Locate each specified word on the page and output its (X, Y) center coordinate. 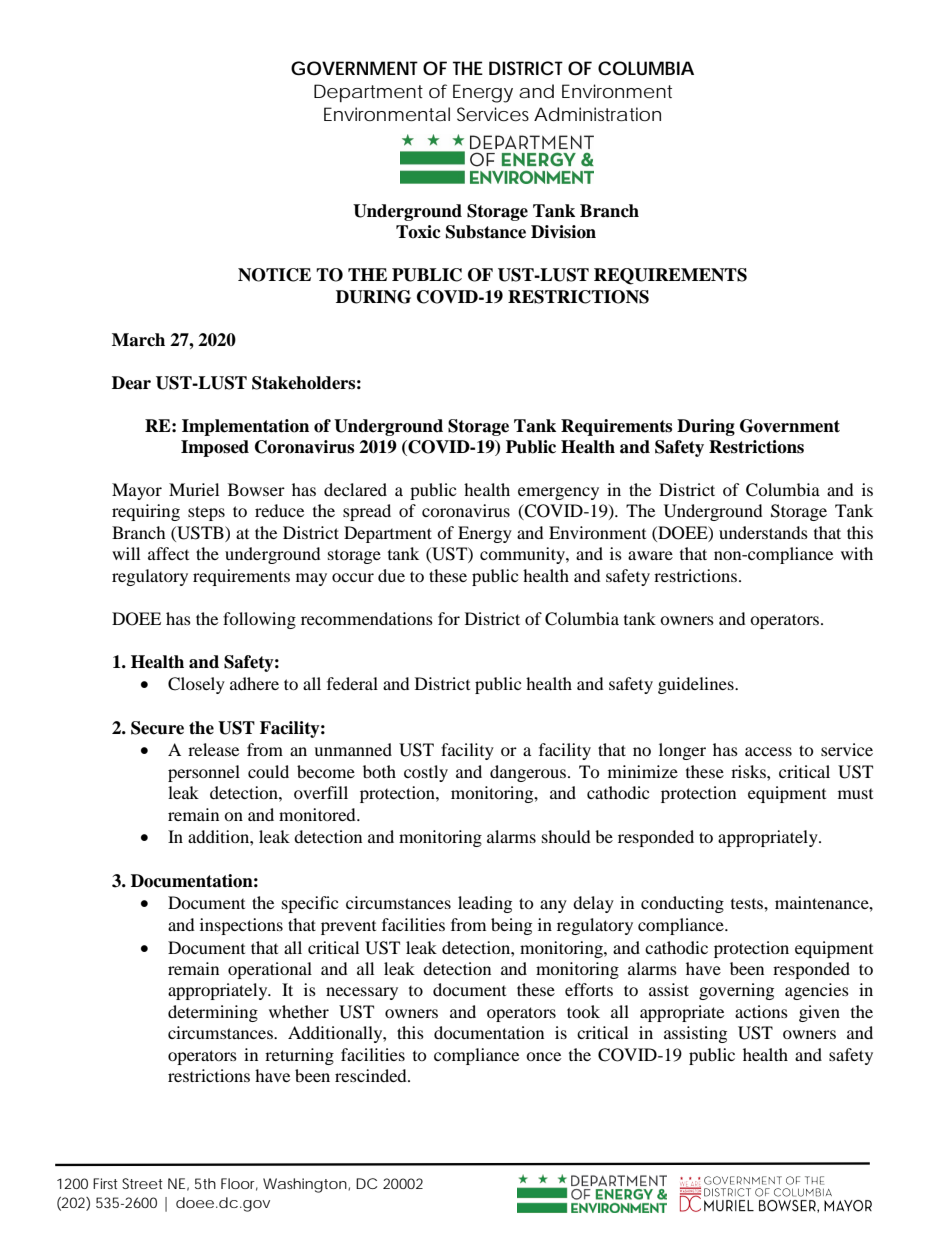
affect (168, 553)
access (768, 751)
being (511, 926)
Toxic (418, 232)
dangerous (529, 773)
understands (763, 532)
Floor (239, 1184)
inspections (241, 926)
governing (736, 991)
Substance (486, 232)
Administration (597, 114)
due (391, 575)
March (138, 340)
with (857, 553)
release (213, 749)
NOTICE (274, 275)
